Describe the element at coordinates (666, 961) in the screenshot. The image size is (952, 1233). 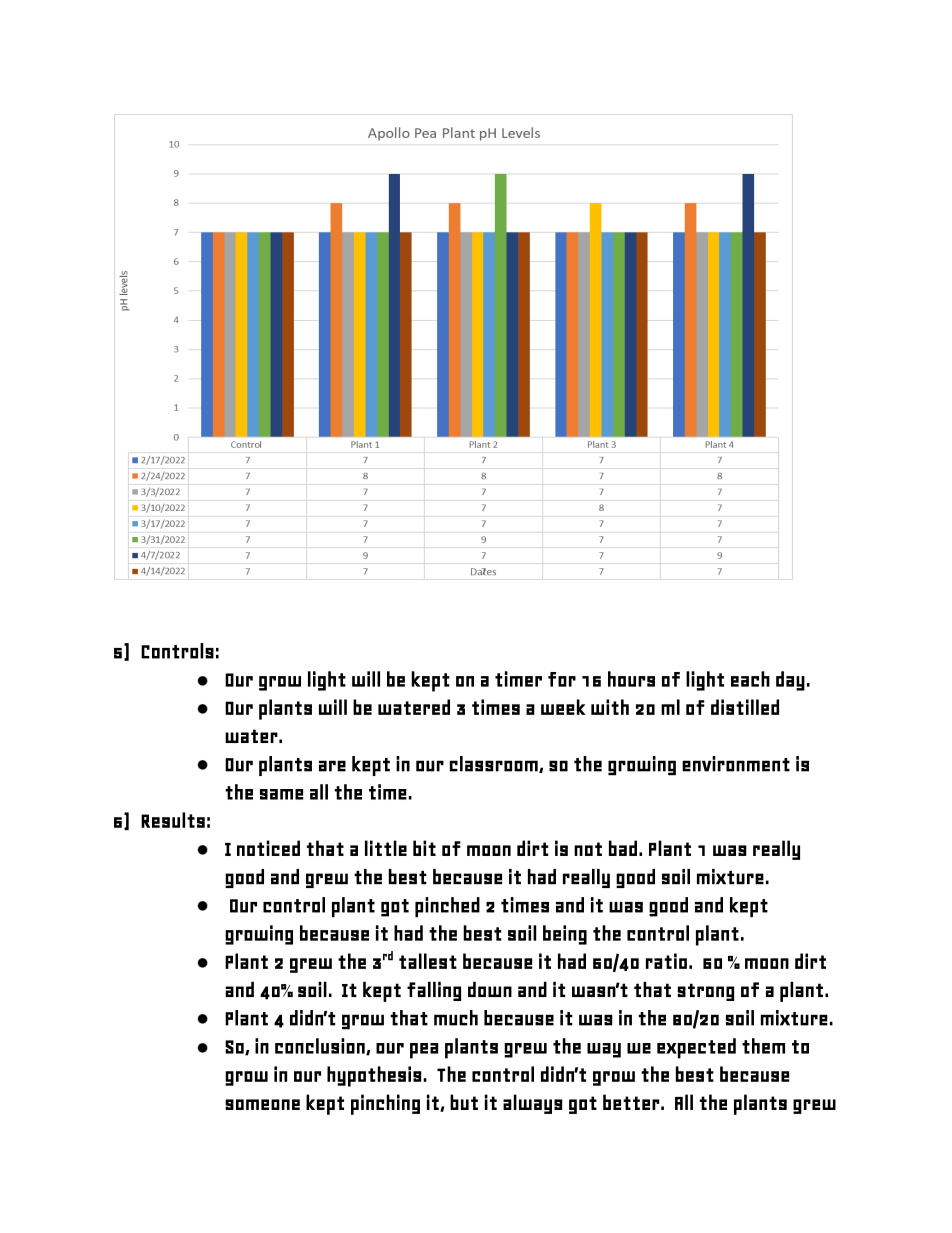
I see `ratio` at that location.
